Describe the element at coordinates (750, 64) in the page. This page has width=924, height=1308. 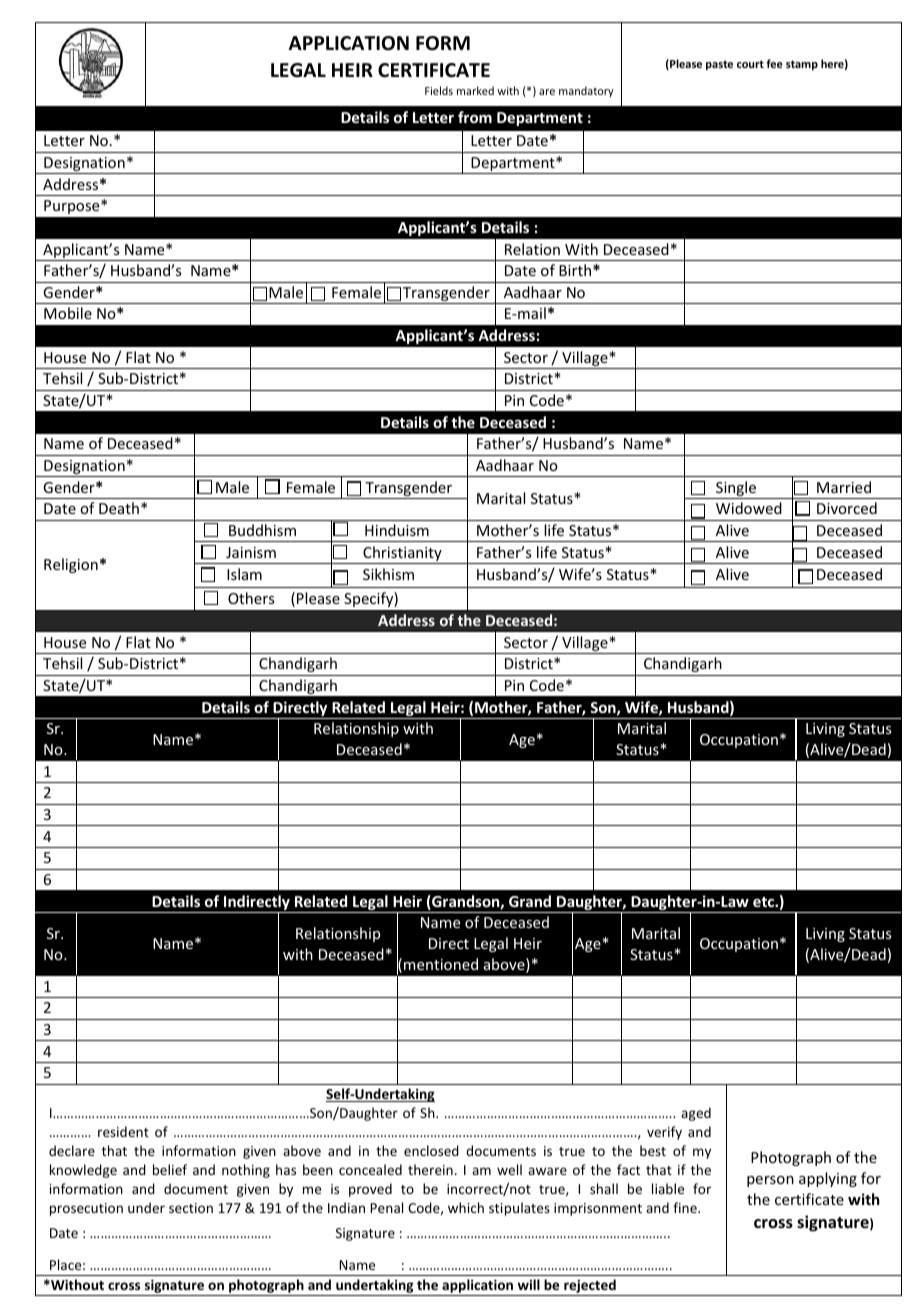
I see `court` at that location.
